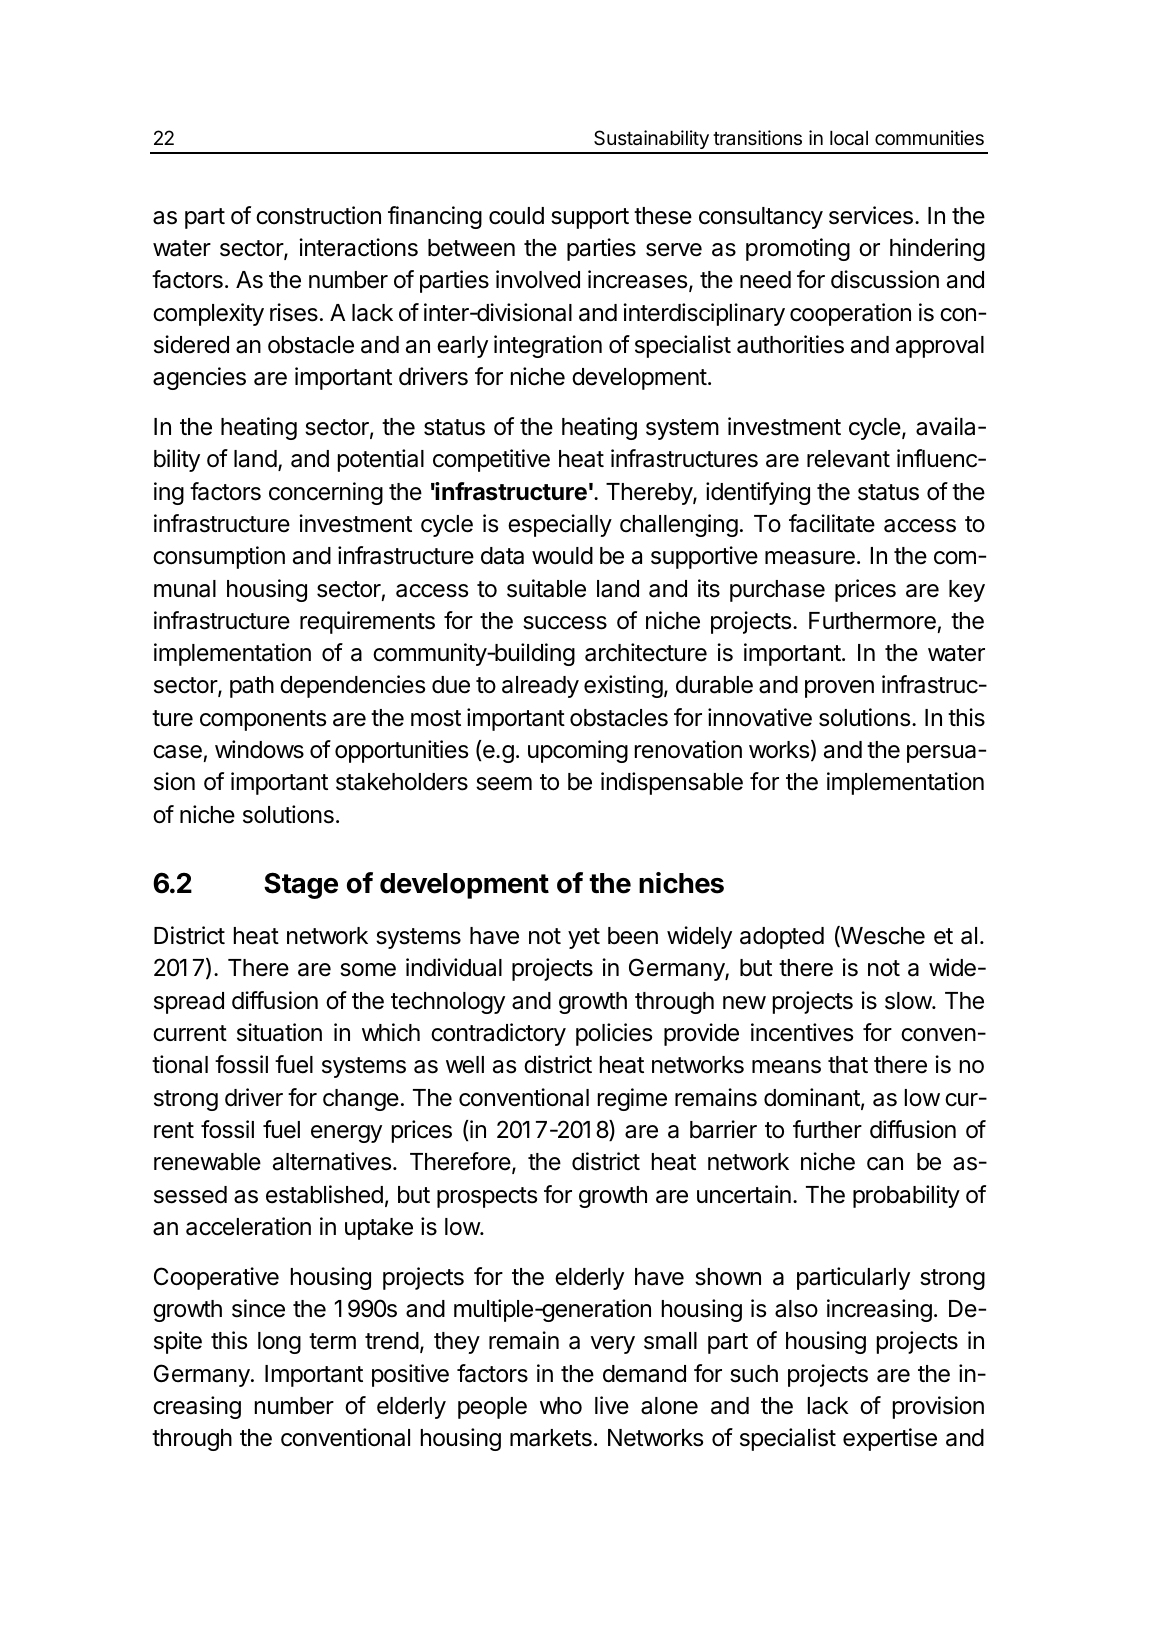 This screenshot has height=1648, width=1165. I want to click on Stage, so click(301, 885).
